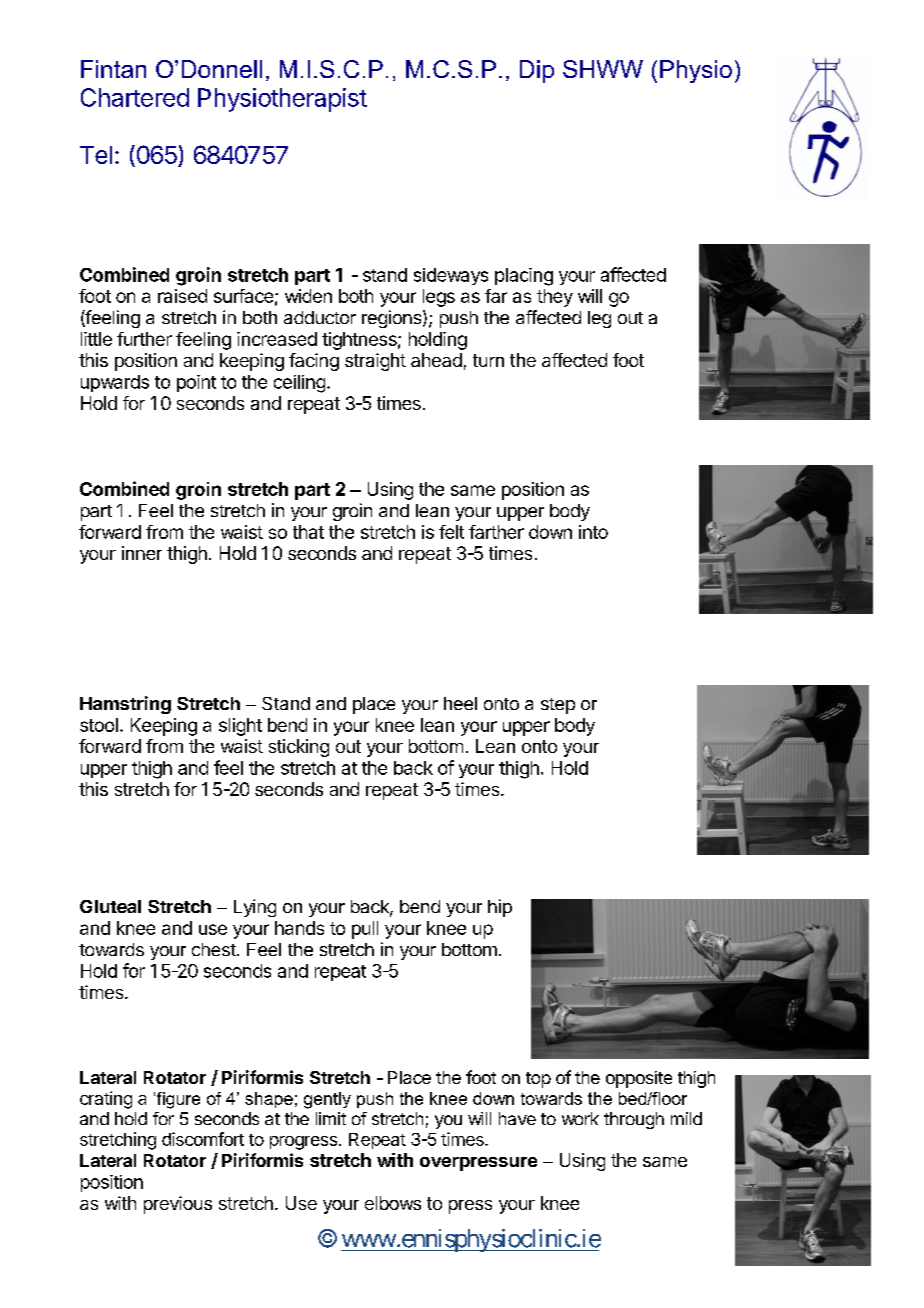 The image size is (924, 1308). I want to click on Dip, so click(537, 71).
